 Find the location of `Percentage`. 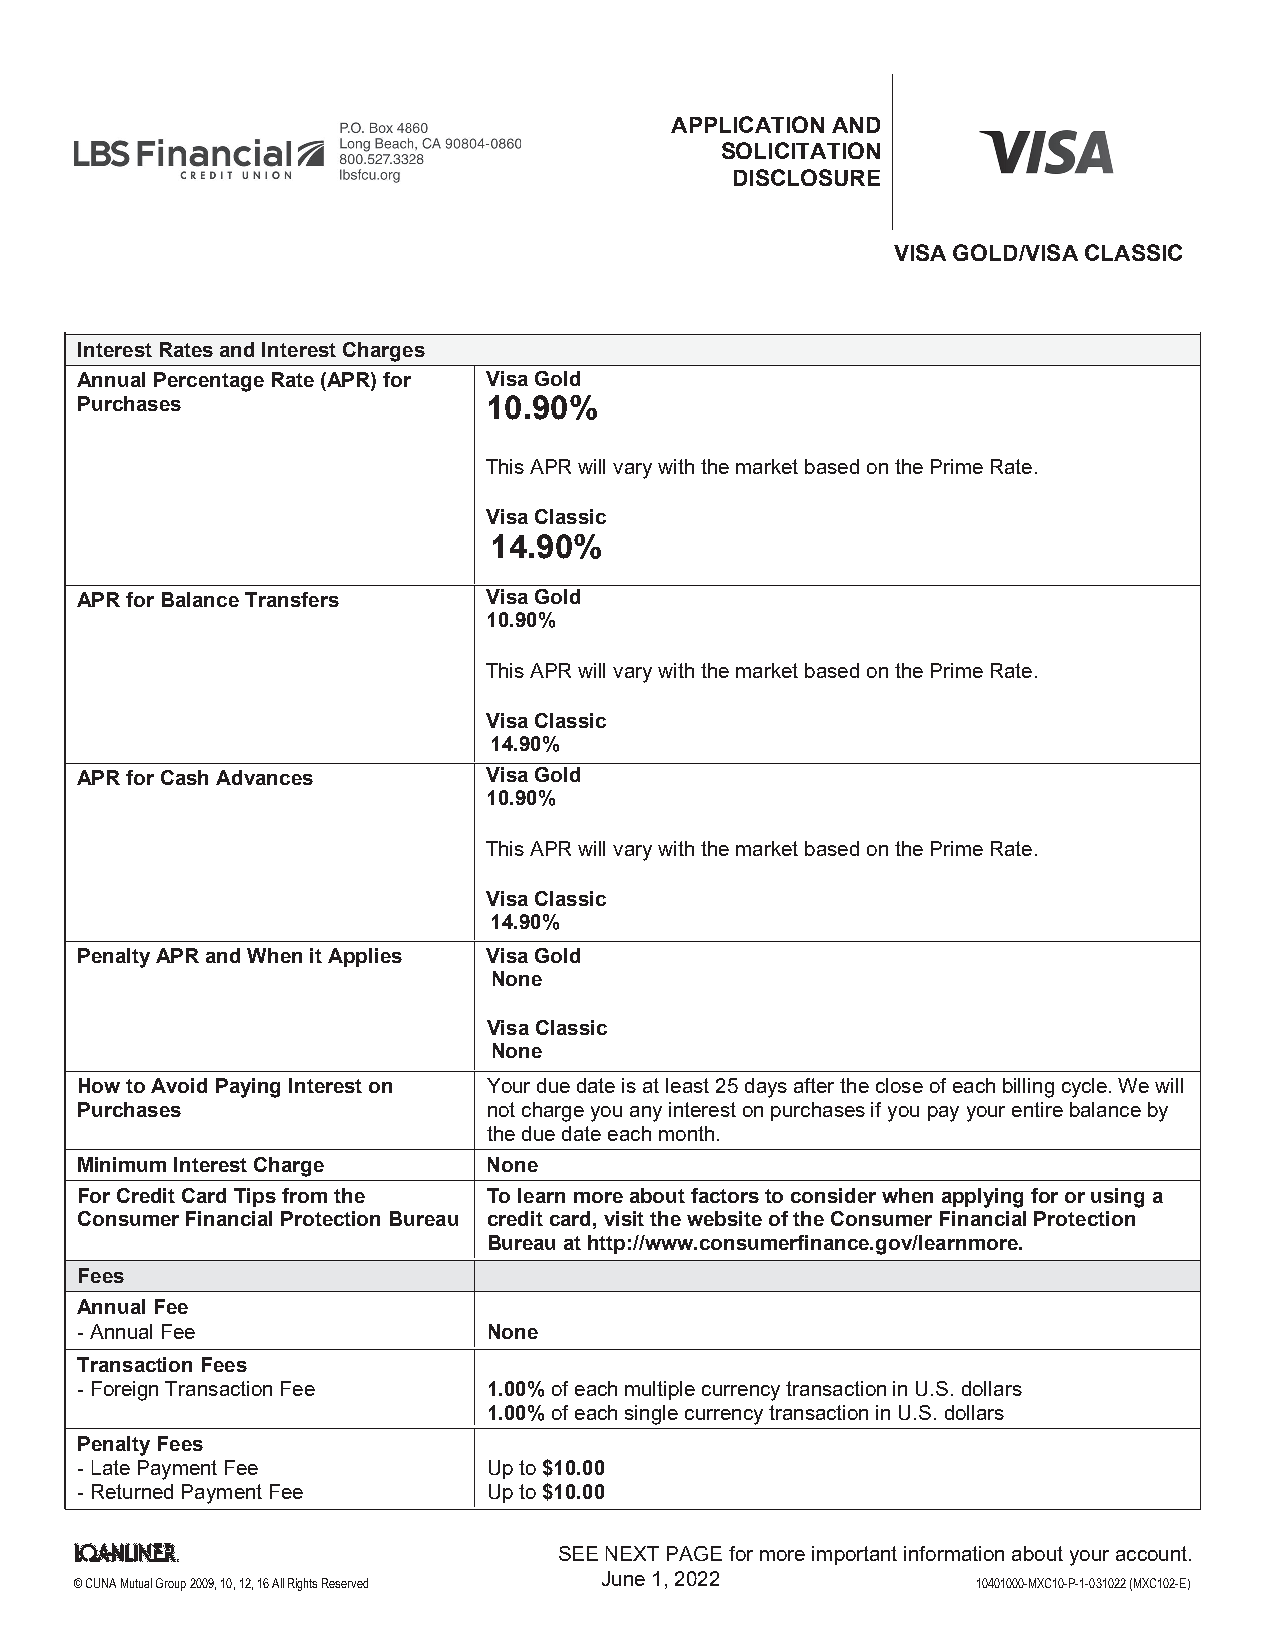

Percentage is located at coordinates (209, 382).
